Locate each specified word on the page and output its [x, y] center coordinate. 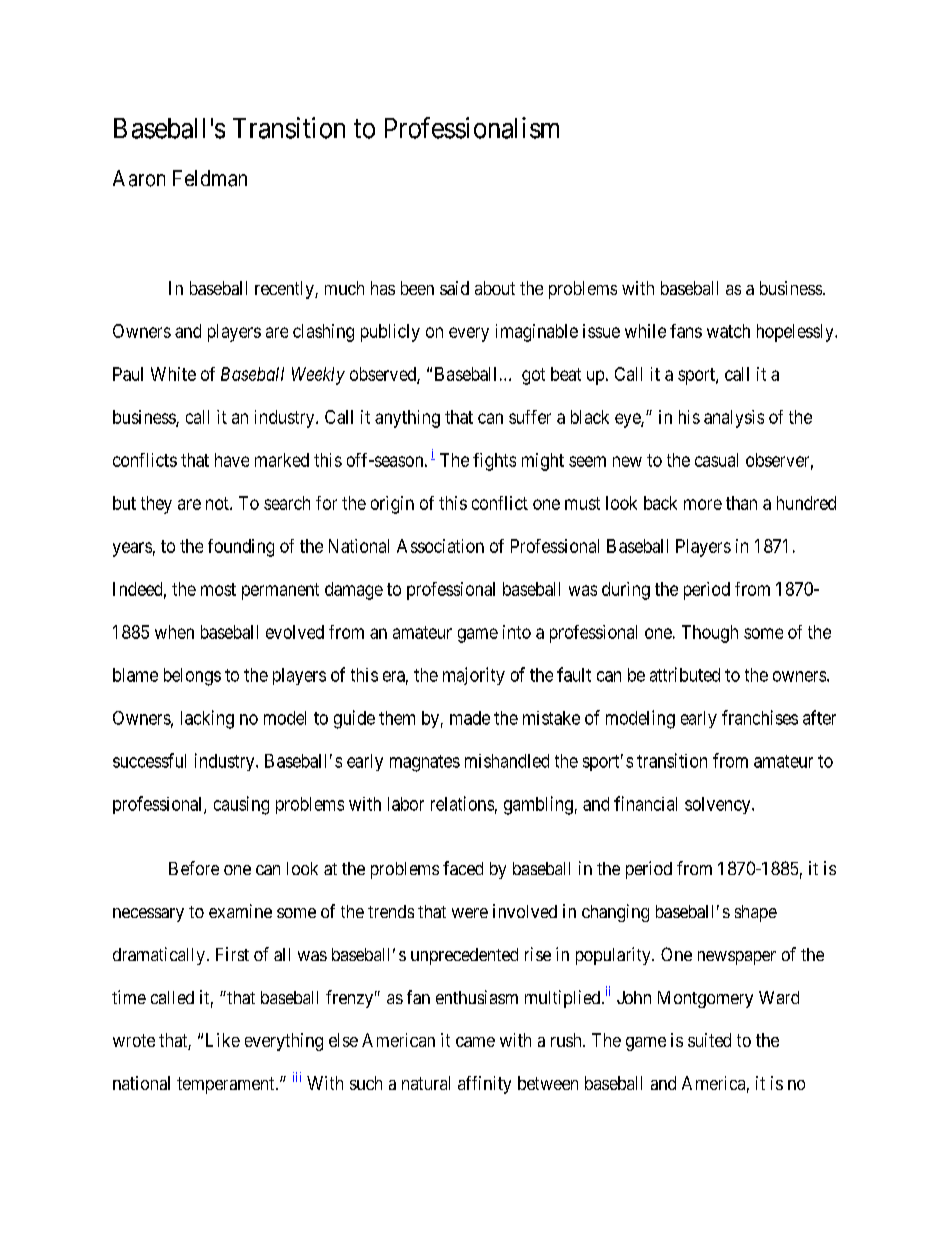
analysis [734, 419]
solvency [719, 805]
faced [463, 868]
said [454, 288]
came [475, 1042]
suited [709, 1040]
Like [223, 1040]
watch [728, 331]
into [517, 632]
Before [194, 868]
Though [710, 634]
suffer [530, 417]
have [232, 460]
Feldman [210, 178]
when [174, 632]
